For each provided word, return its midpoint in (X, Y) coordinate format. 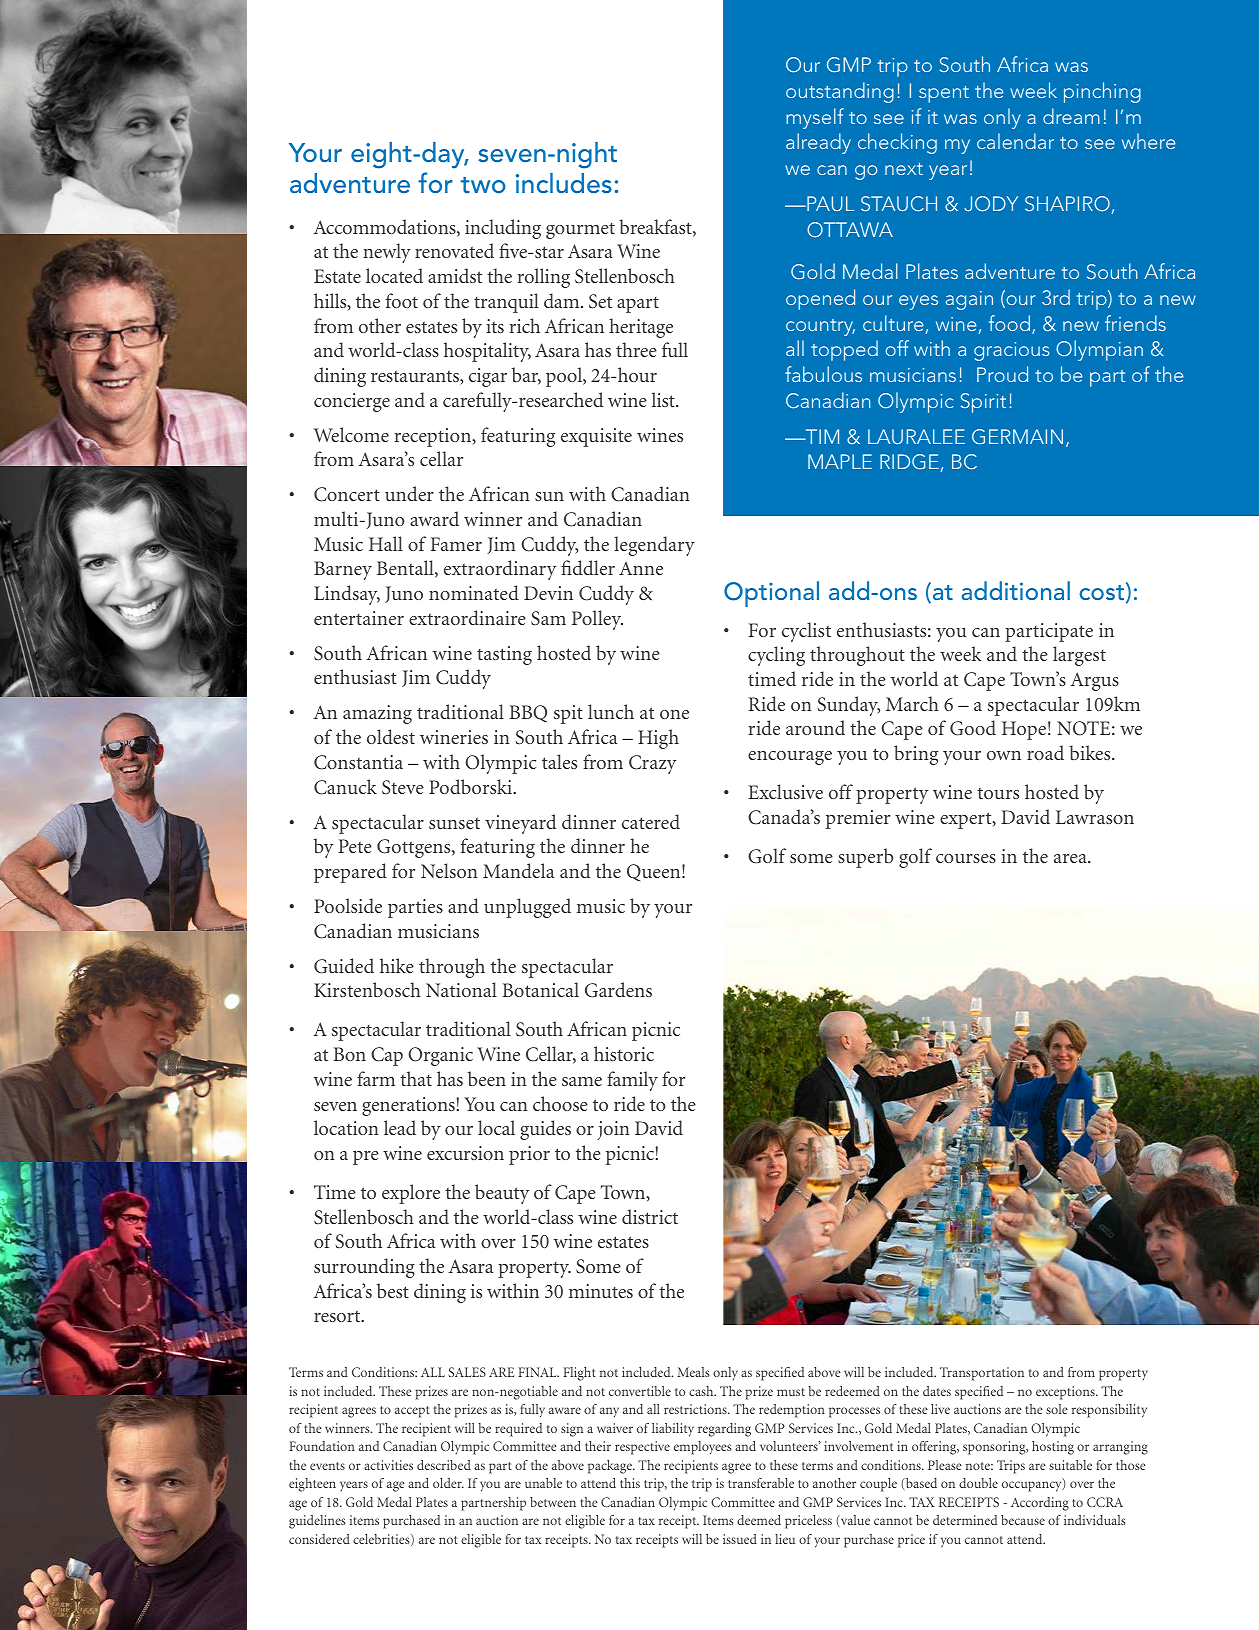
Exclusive (785, 791)
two (483, 185)
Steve (403, 787)
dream (1071, 116)
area (1071, 858)
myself (815, 118)
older (448, 1483)
